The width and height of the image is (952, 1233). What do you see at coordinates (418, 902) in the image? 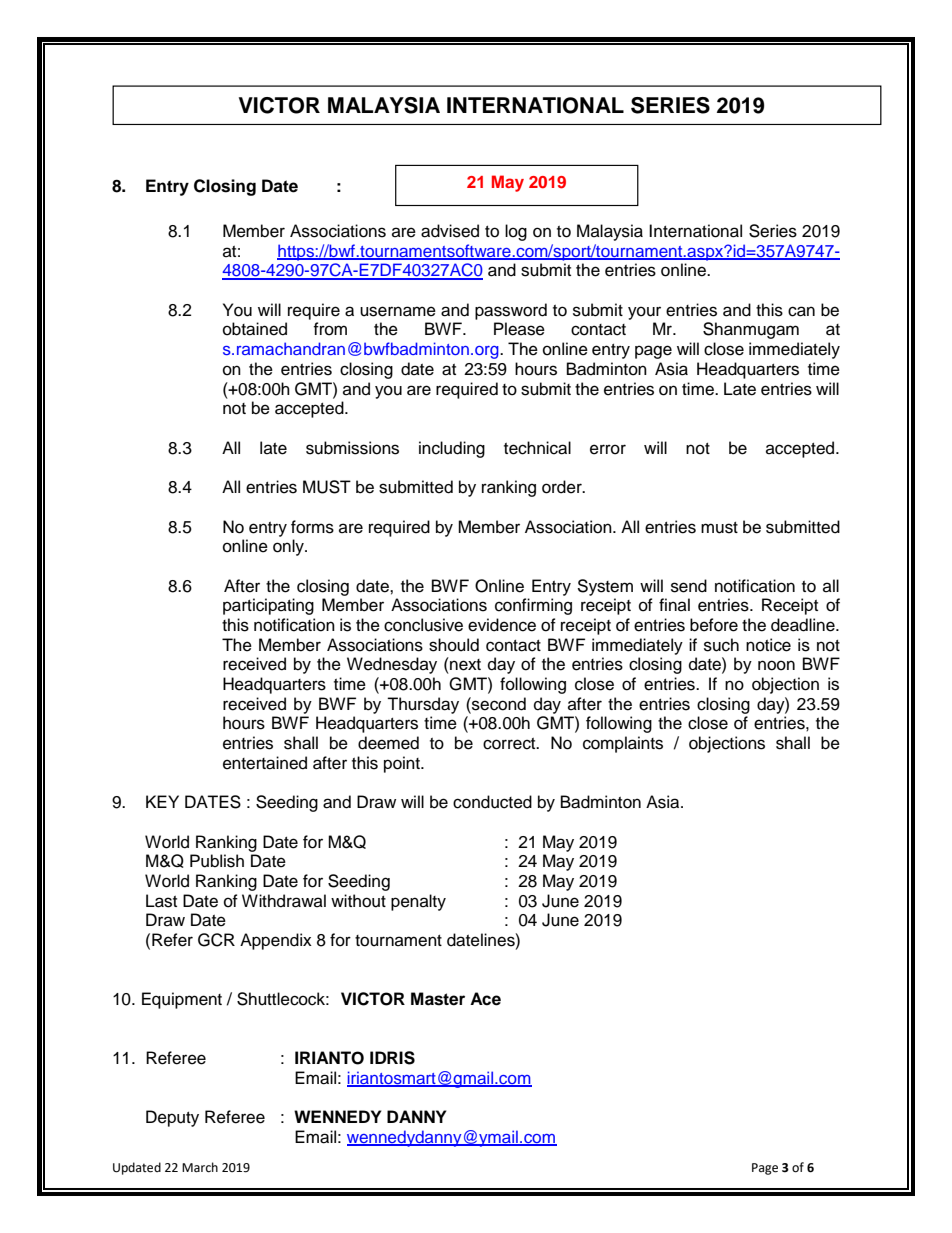
I see `penalty` at bounding box center [418, 902].
